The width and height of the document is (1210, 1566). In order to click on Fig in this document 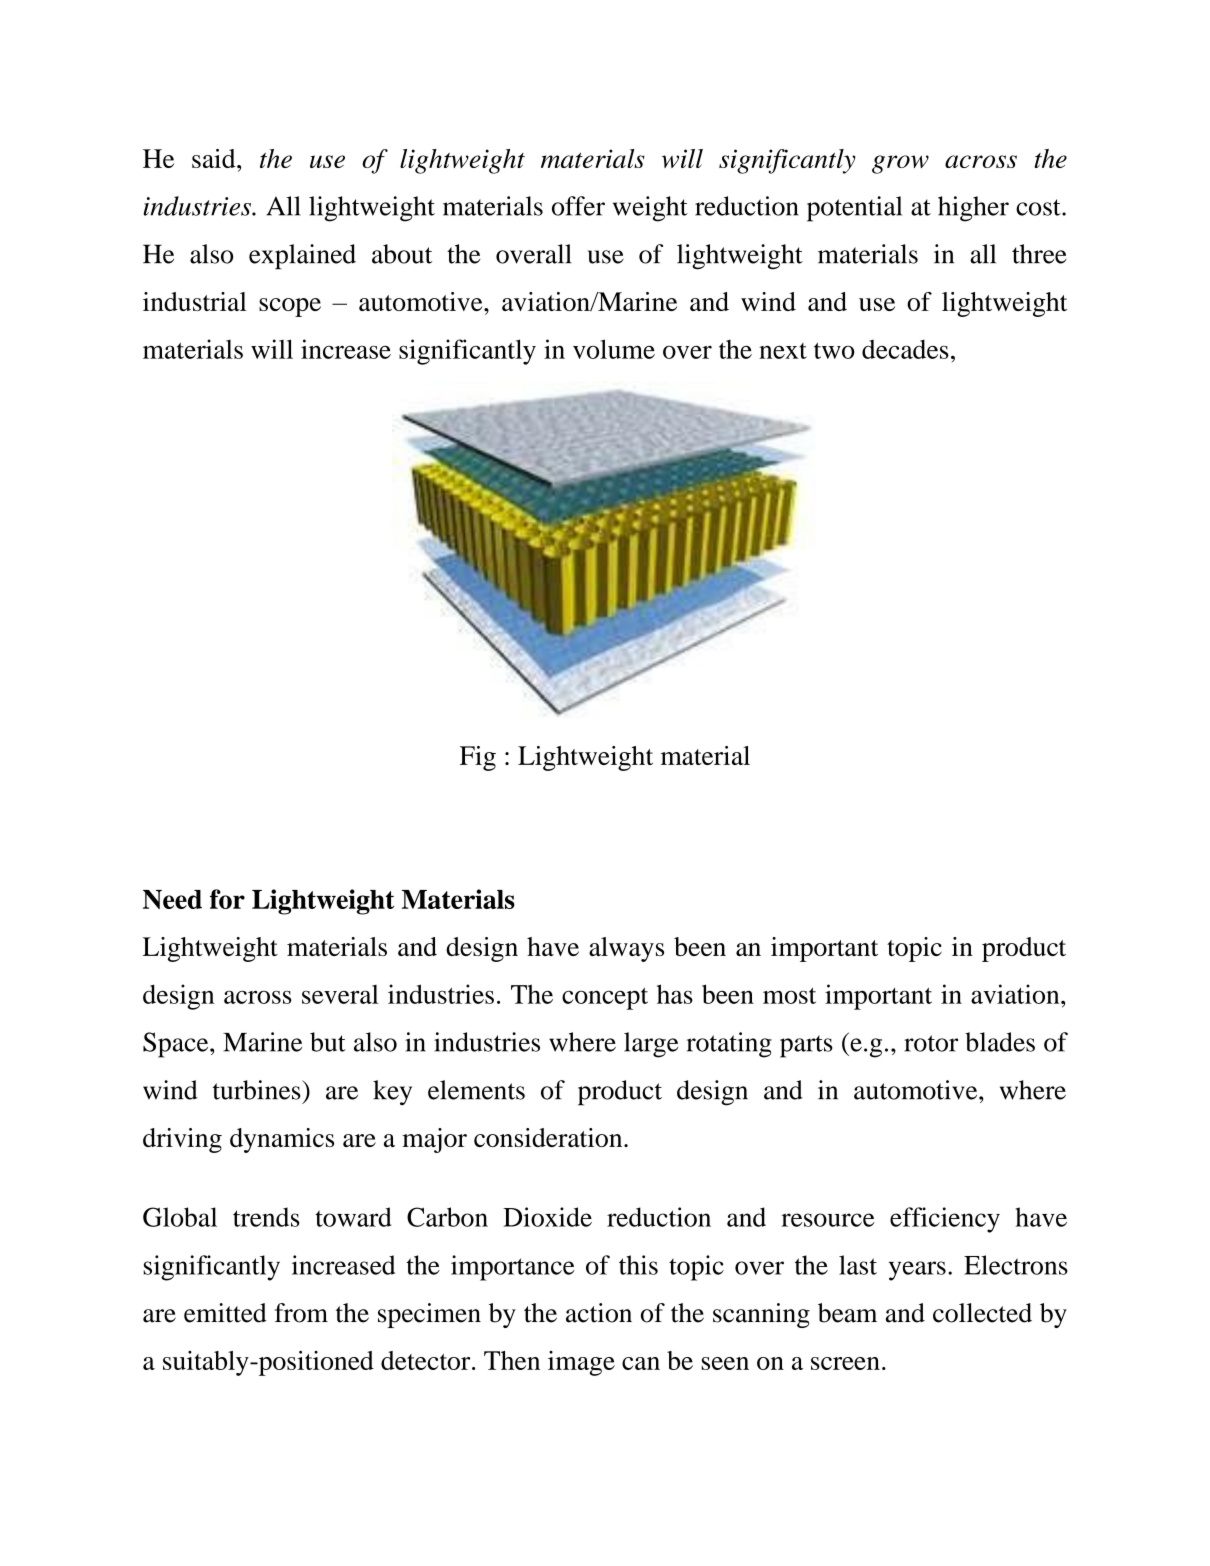, I will do `click(478, 758)`.
